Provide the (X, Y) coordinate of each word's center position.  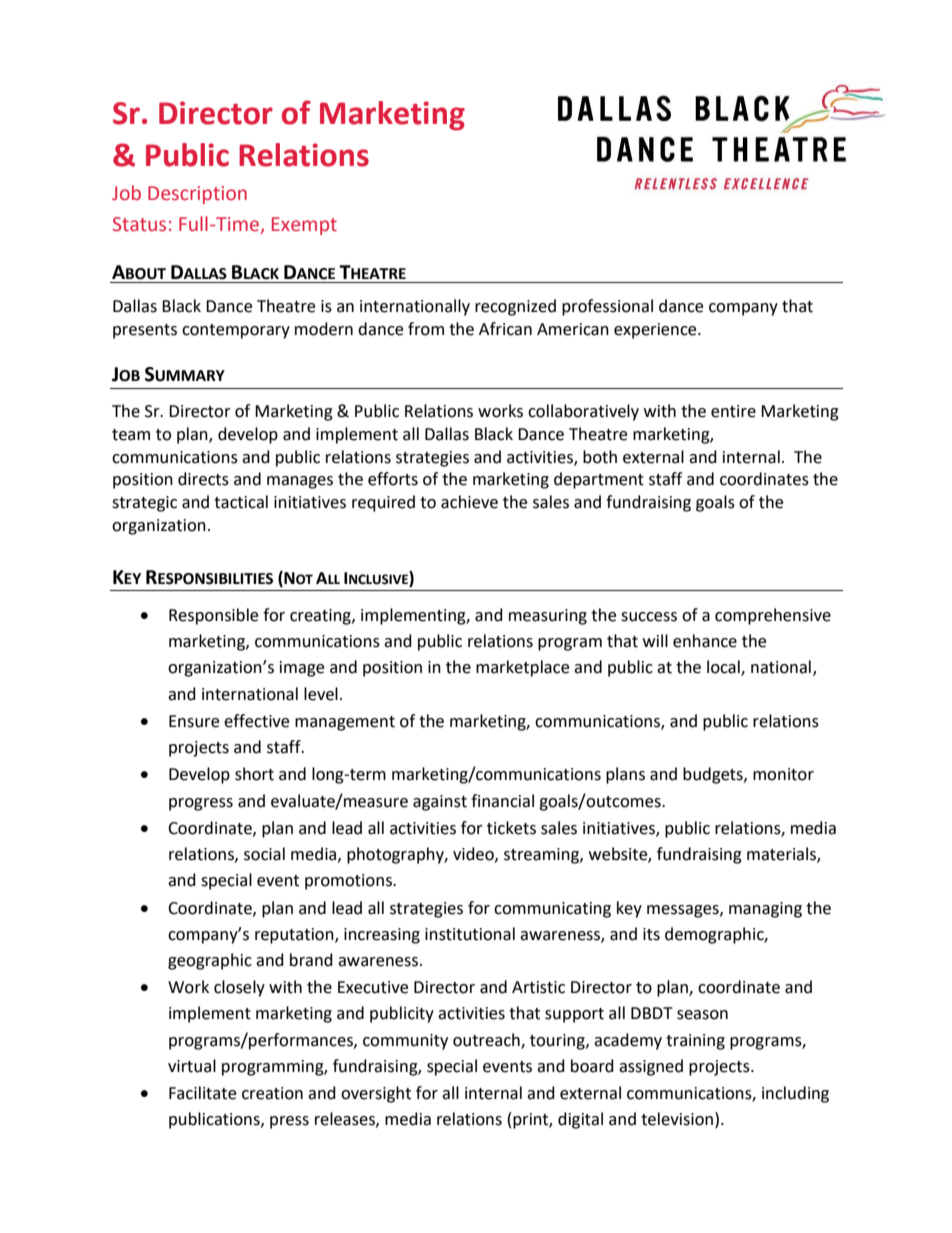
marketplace (522, 668)
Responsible (213, 616)
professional (607, 307)
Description (197, 195)
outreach (487, 1040)
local (724, 668)
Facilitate (202, 1093)
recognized (515, 307)
